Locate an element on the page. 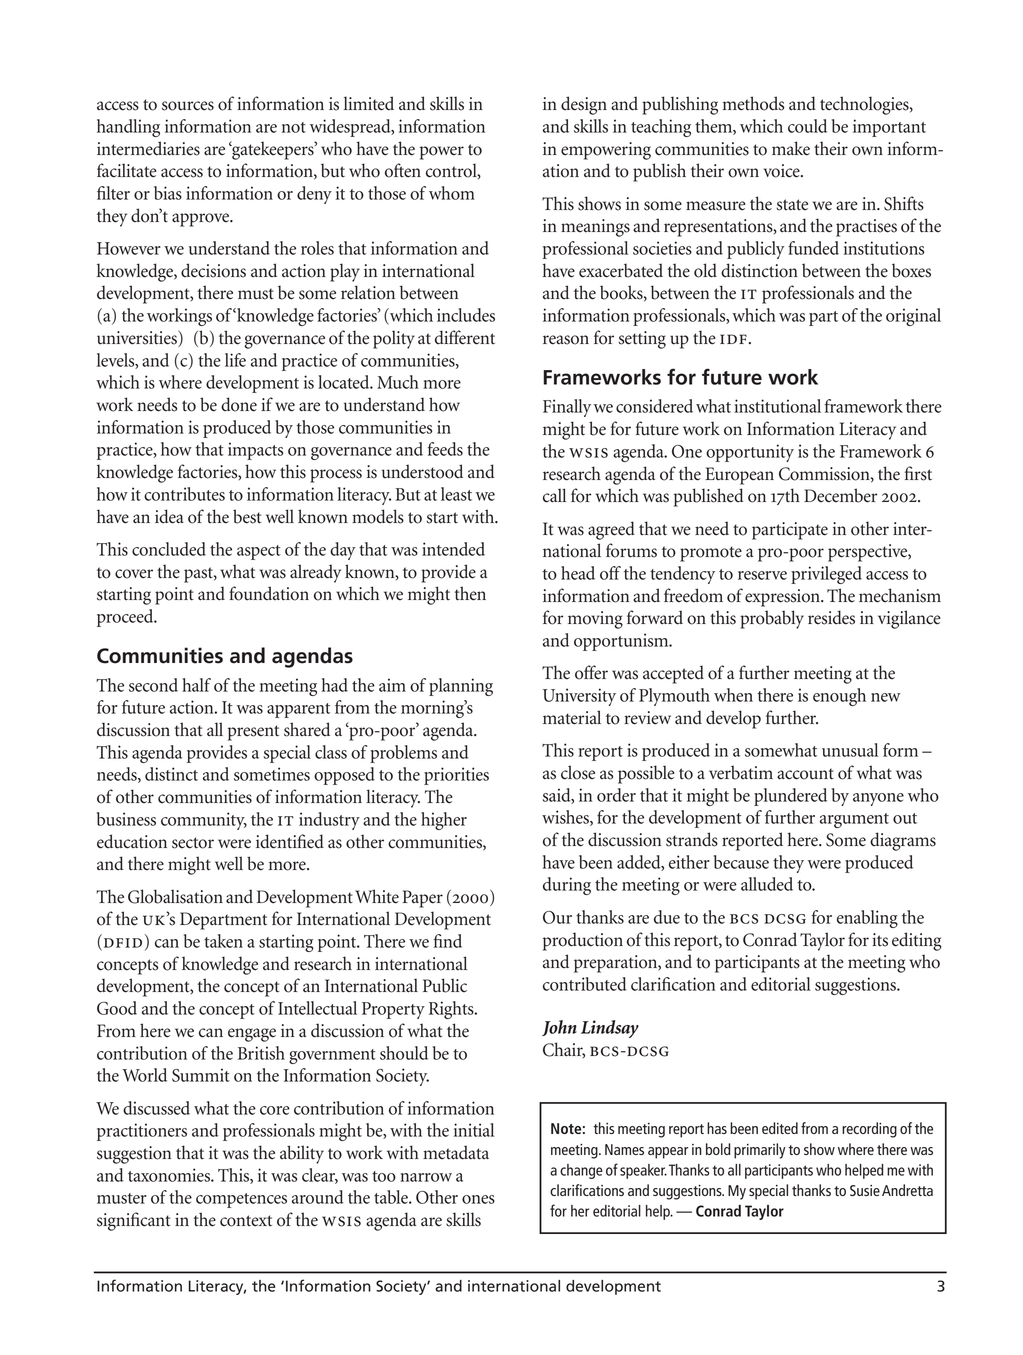 This image has height=1355, width=1023. production is located at coordinates (583, 941).
